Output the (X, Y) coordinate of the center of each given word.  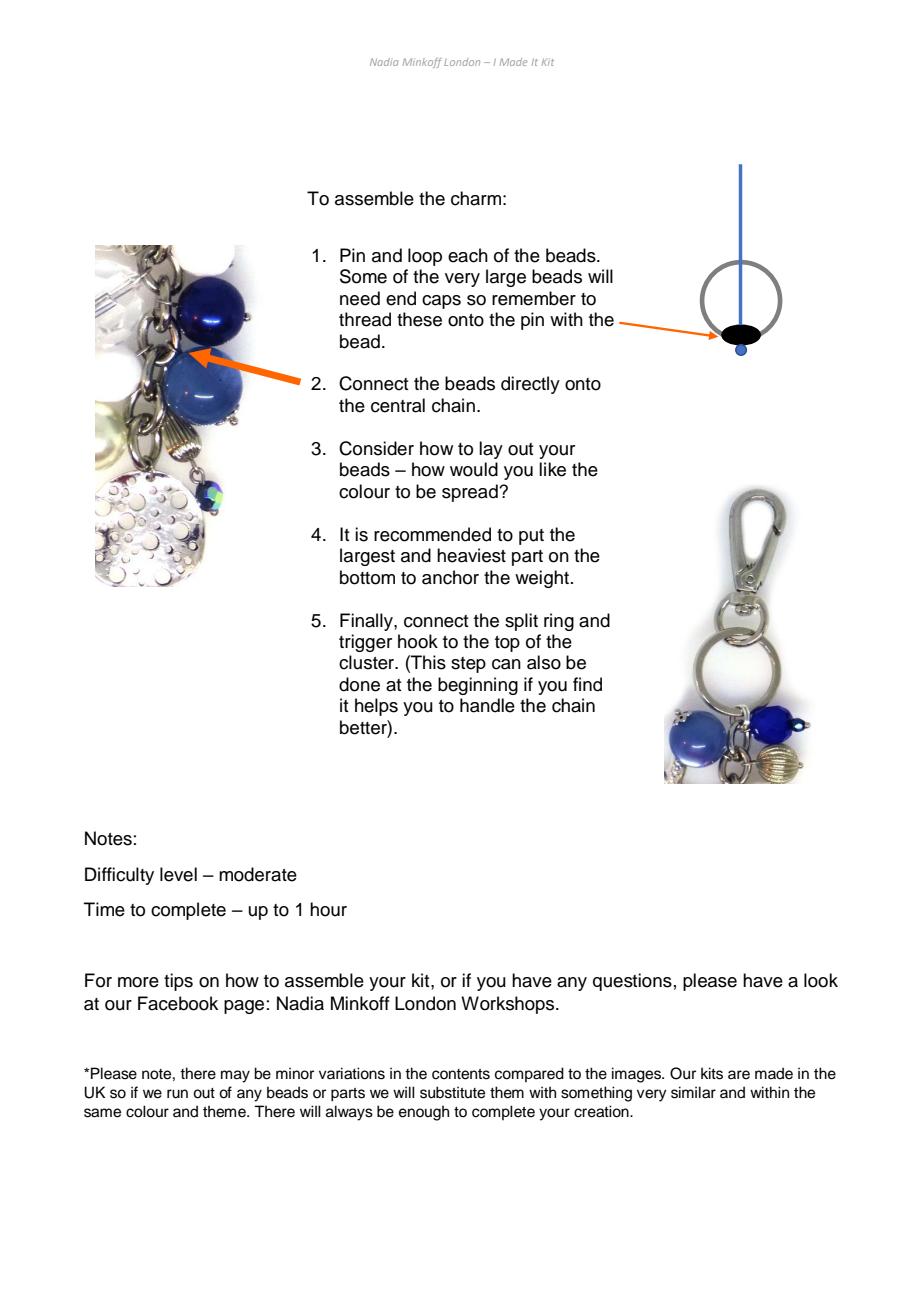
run (177, 1094)
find (587, 684)
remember (534, 298)
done (359, 684)
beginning (478, 686)
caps (441, 302)
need (360, 298)
